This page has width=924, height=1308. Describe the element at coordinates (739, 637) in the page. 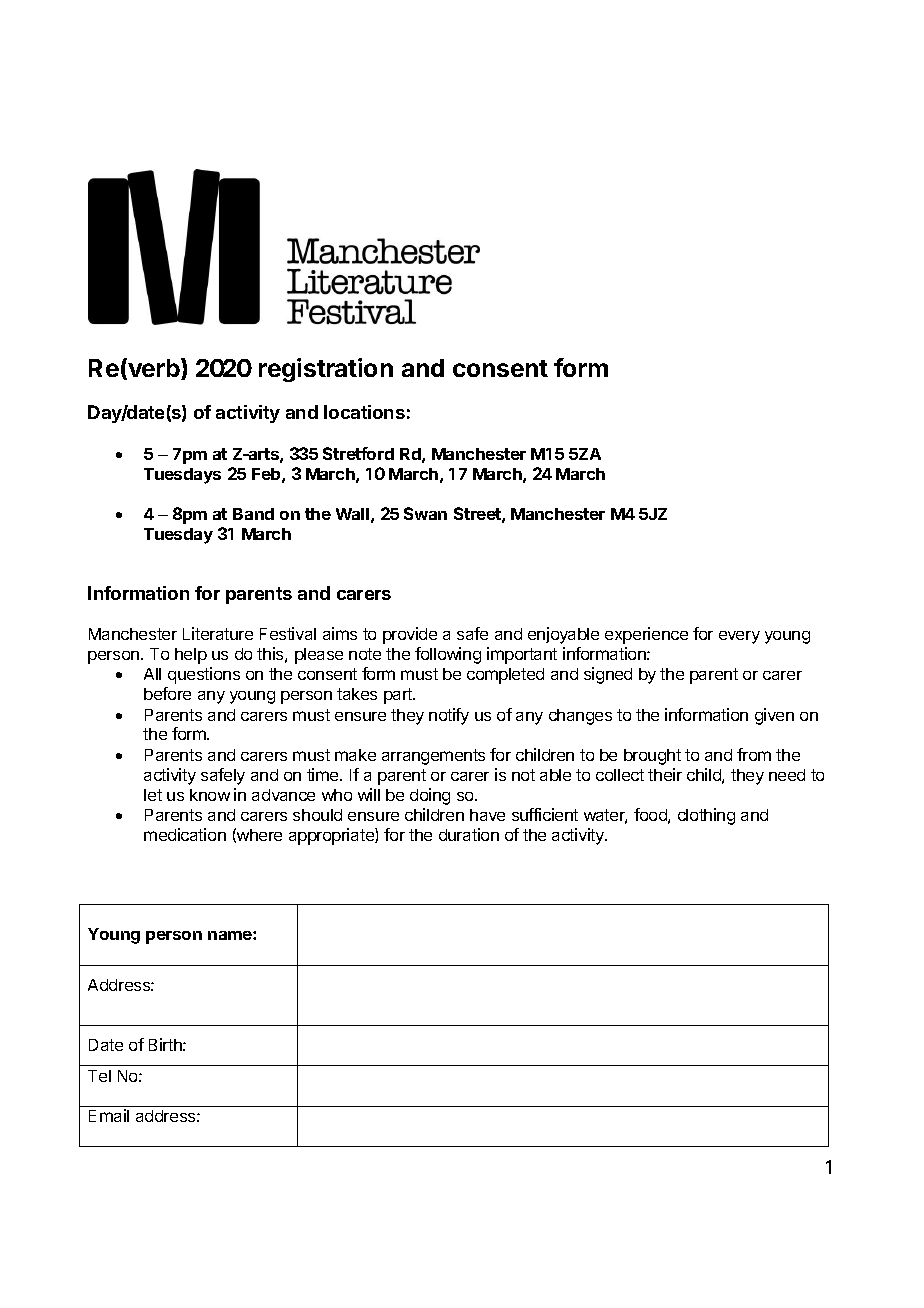

I see `every` at that location.
